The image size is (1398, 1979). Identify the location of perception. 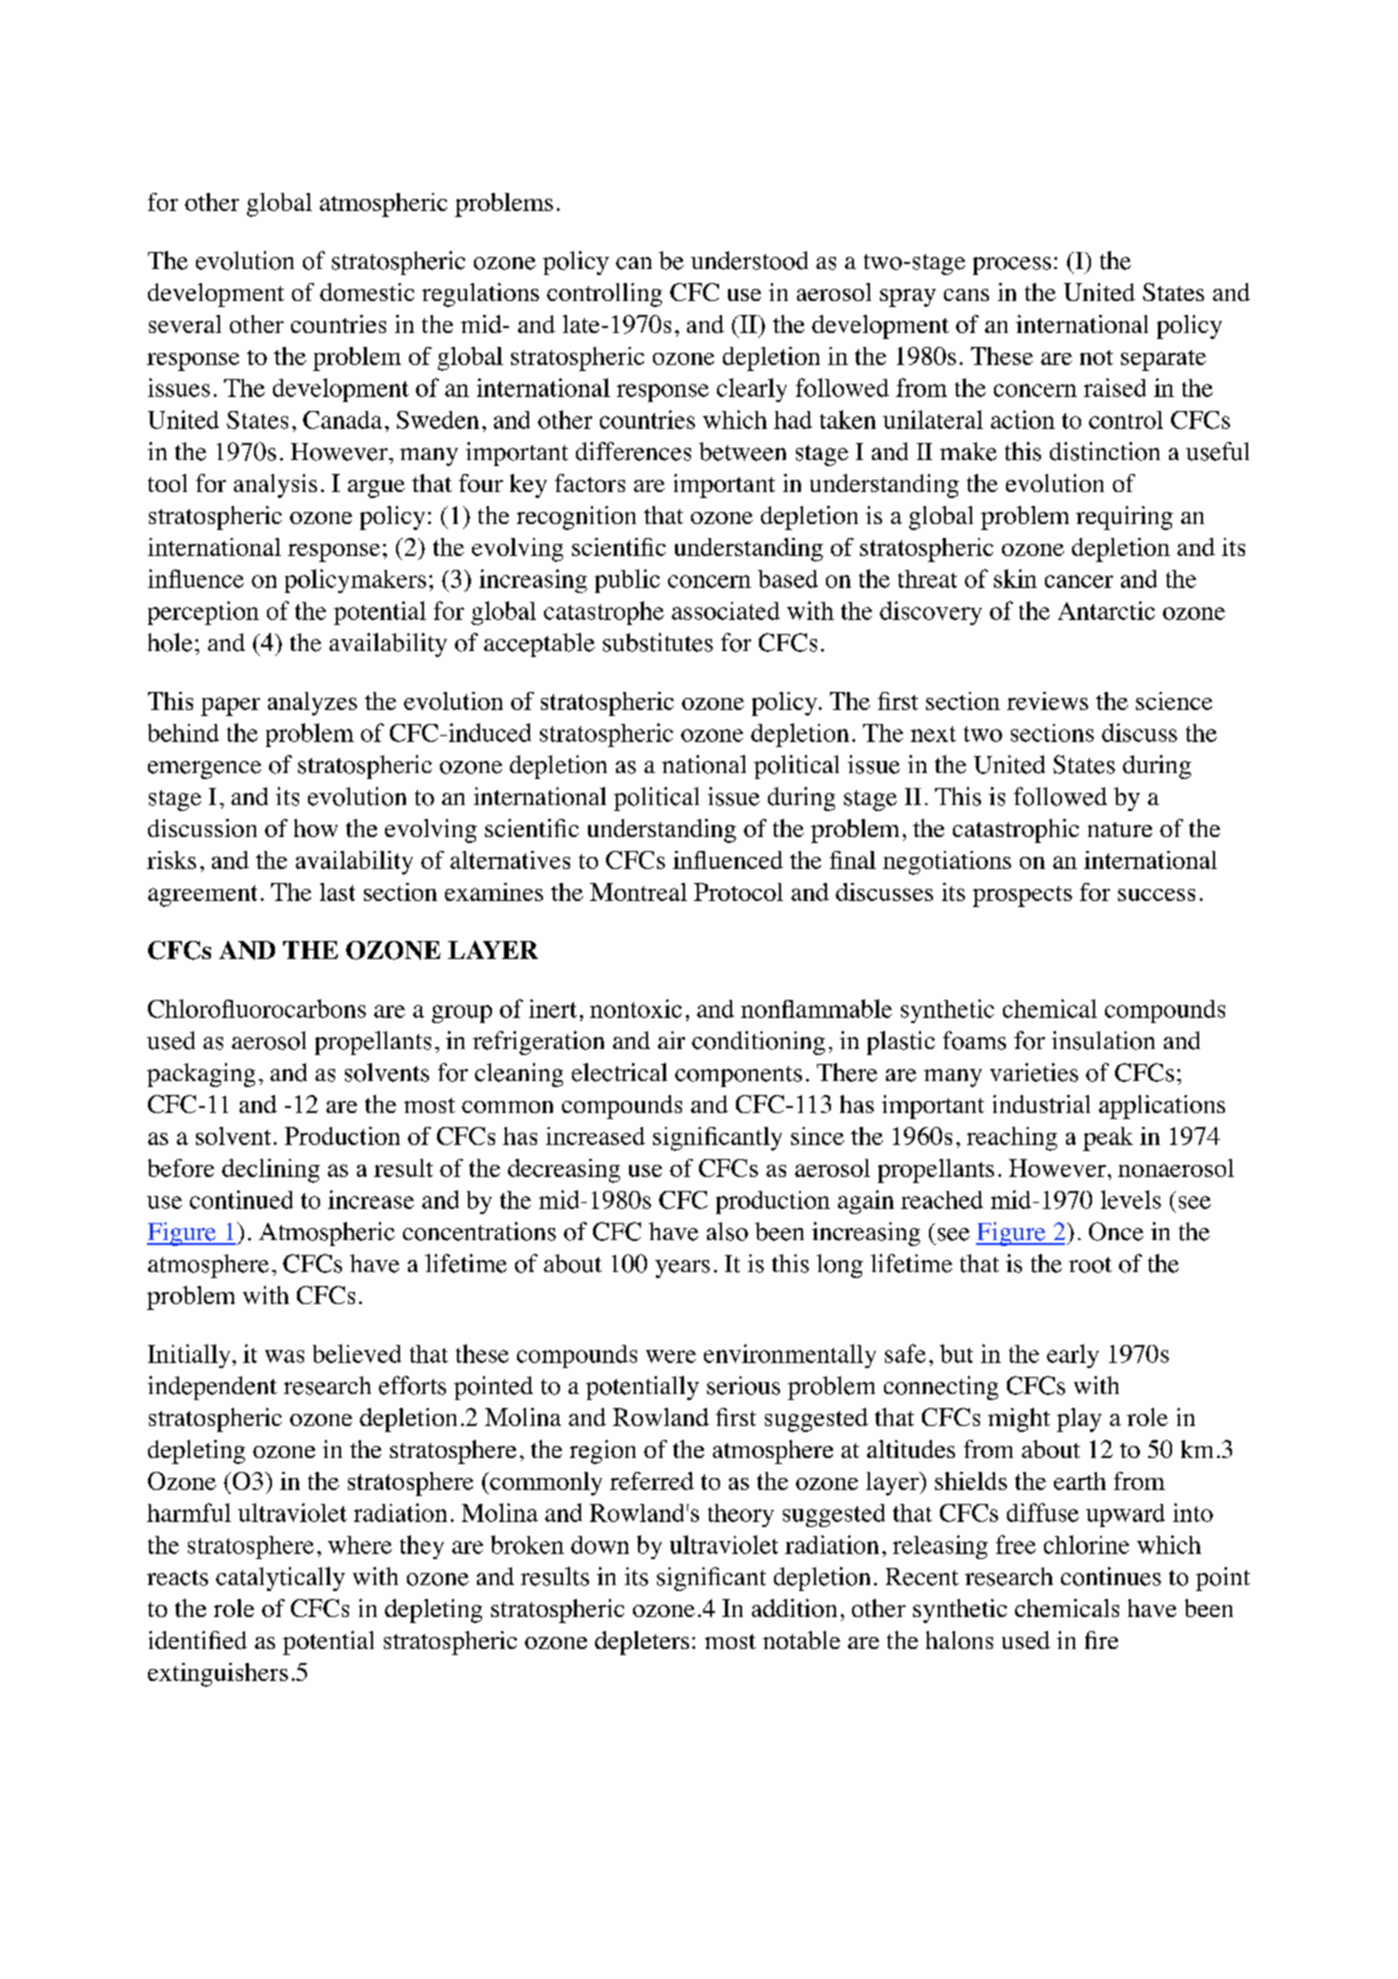
(203, 613).
